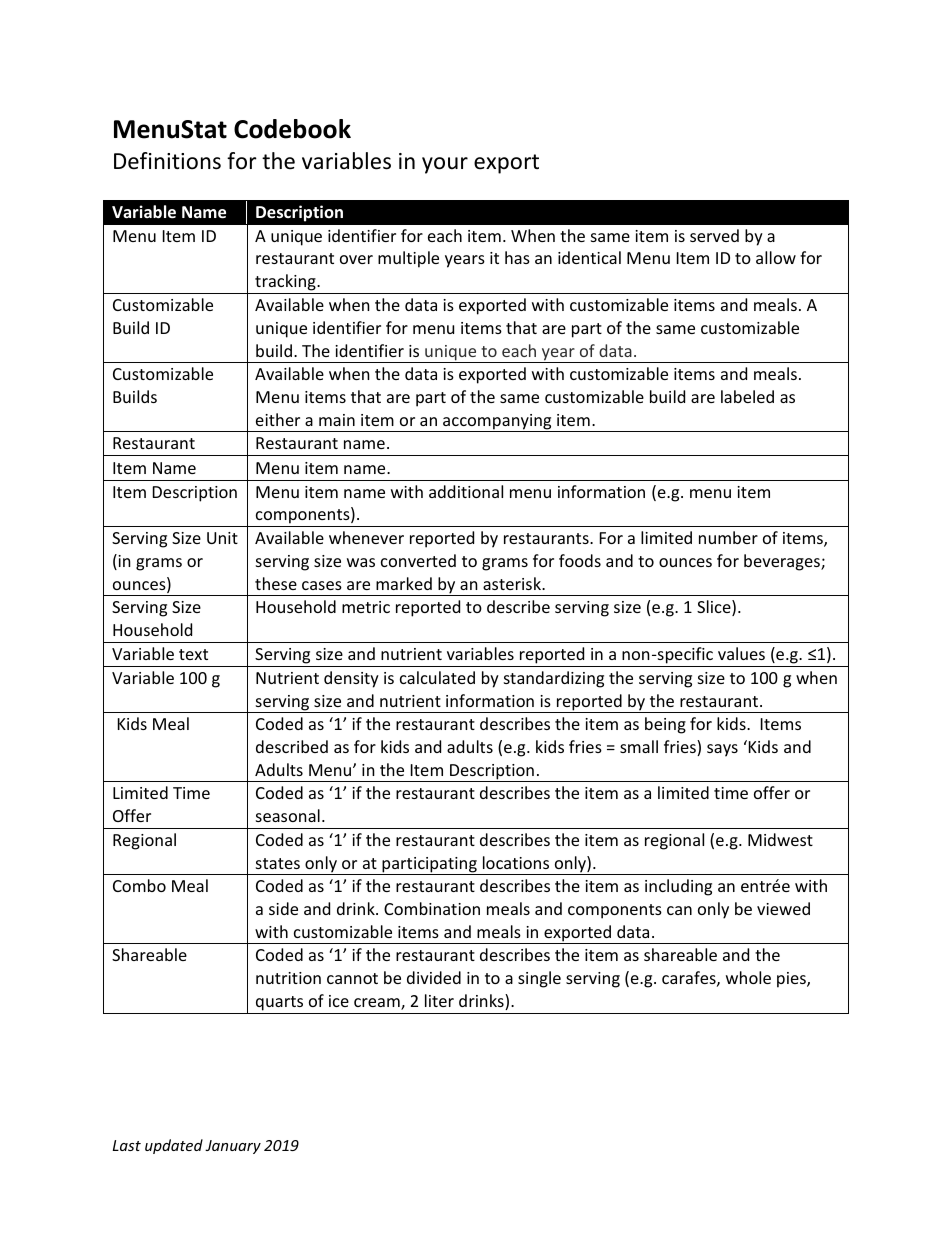  What do you see at coordinates (748, 977) in the screenshot?
I see `whole` at bounding box center [748, 977].
